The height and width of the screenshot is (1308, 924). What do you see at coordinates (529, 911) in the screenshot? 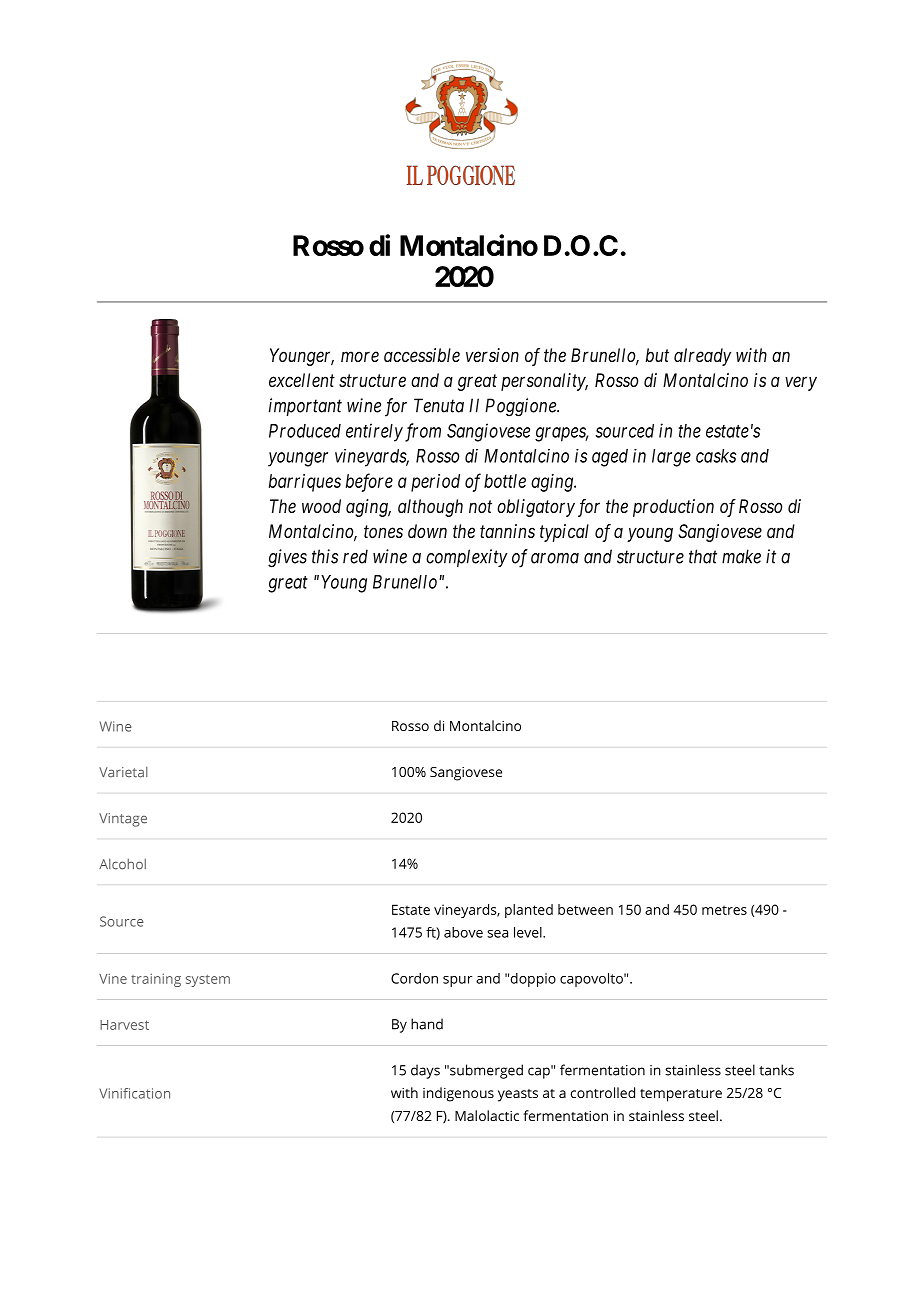
I see `planted` at bounding box center [529, 911].
